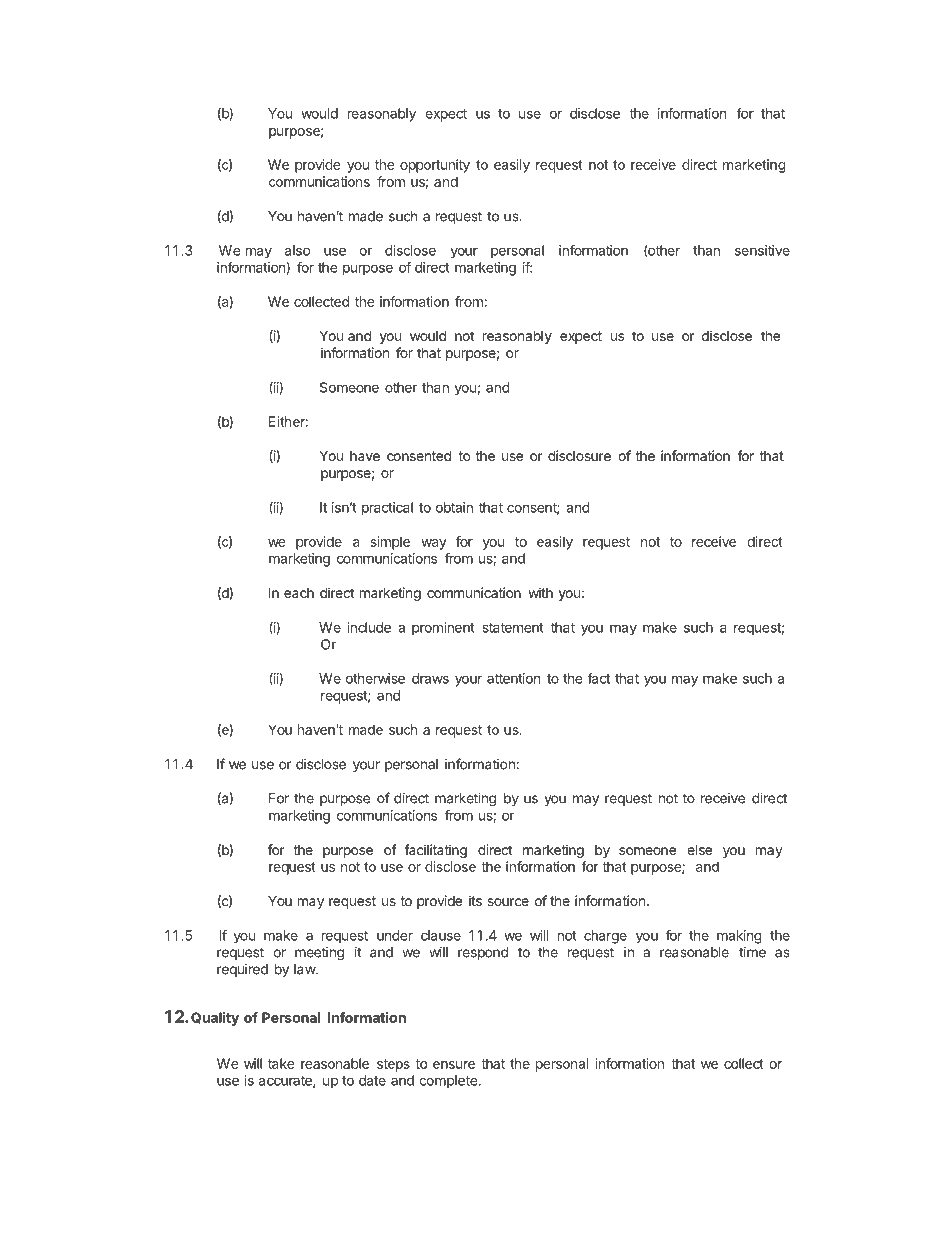 This screenshot has height=1233, width=952. I want to click on time, so click(752, 952).
